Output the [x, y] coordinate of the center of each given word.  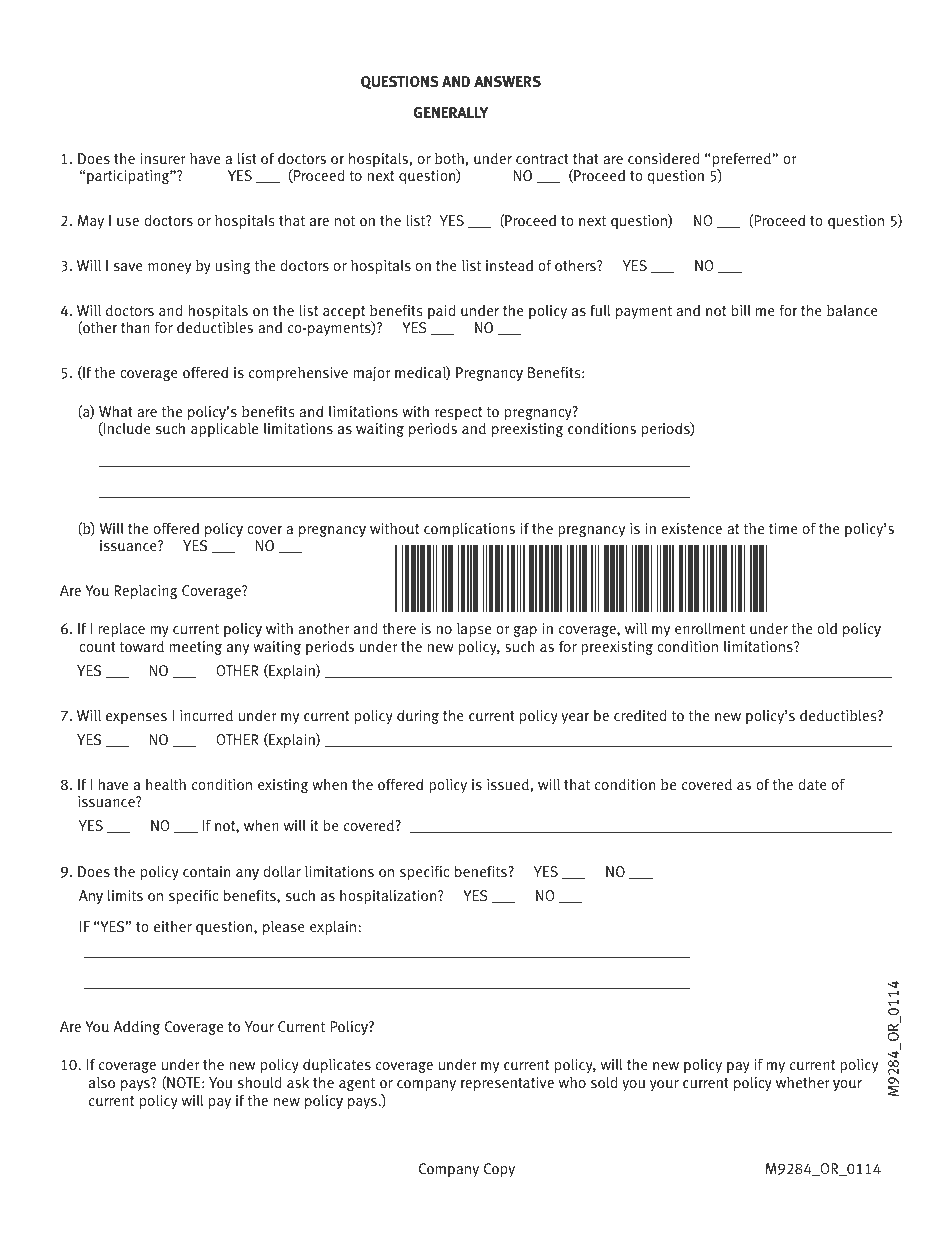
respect [460, 415]
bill [741, 310]
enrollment [710, 628]
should [260, 1082]
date [812, 784]
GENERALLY [451, 112]
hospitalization [389, 897]
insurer [163, 159]
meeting [195, 648]
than [135, 327]
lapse [474, 632]
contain [206, 872]
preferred [741, 161]
